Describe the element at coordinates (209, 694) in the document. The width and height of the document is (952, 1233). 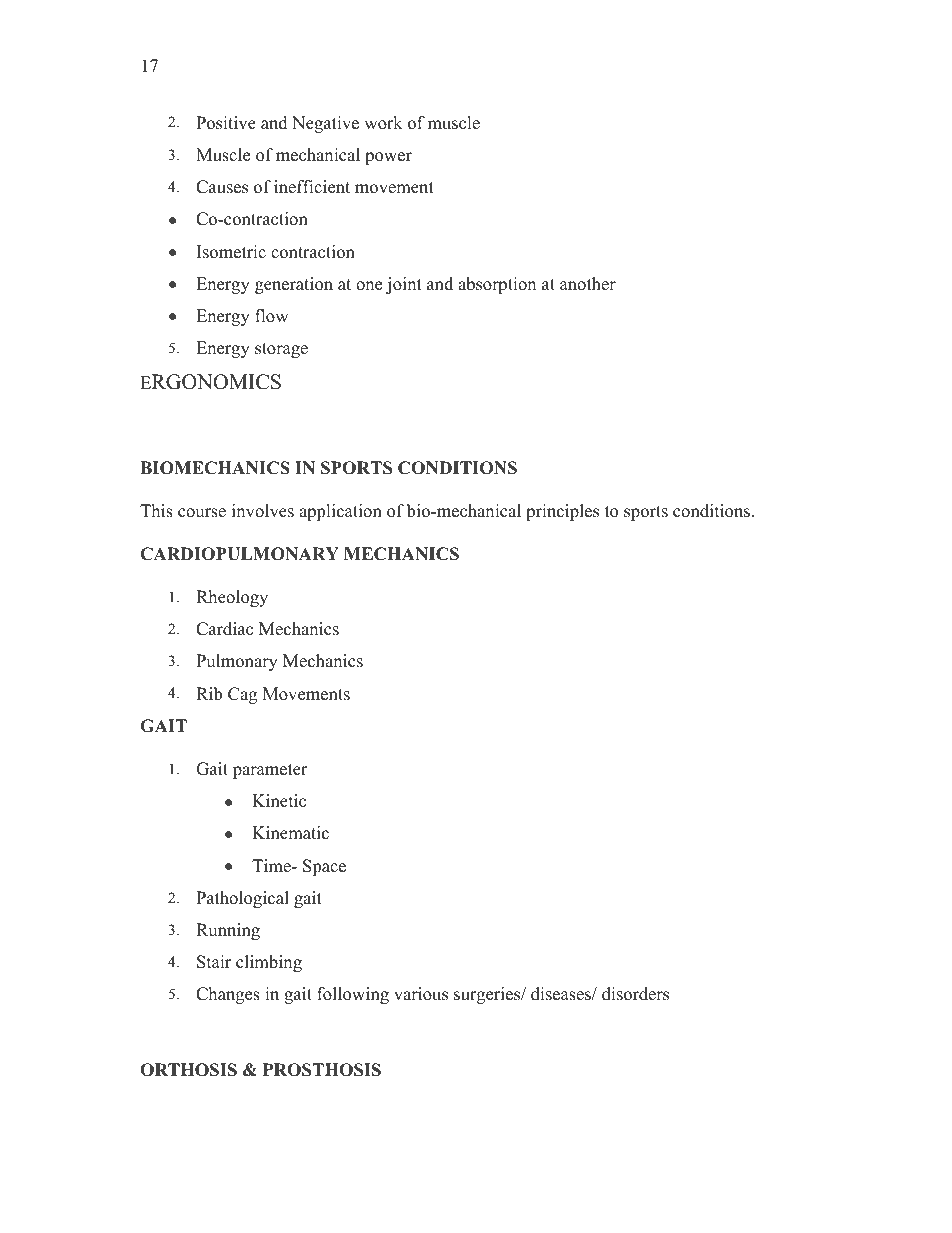
I see `Rib` at that location.
